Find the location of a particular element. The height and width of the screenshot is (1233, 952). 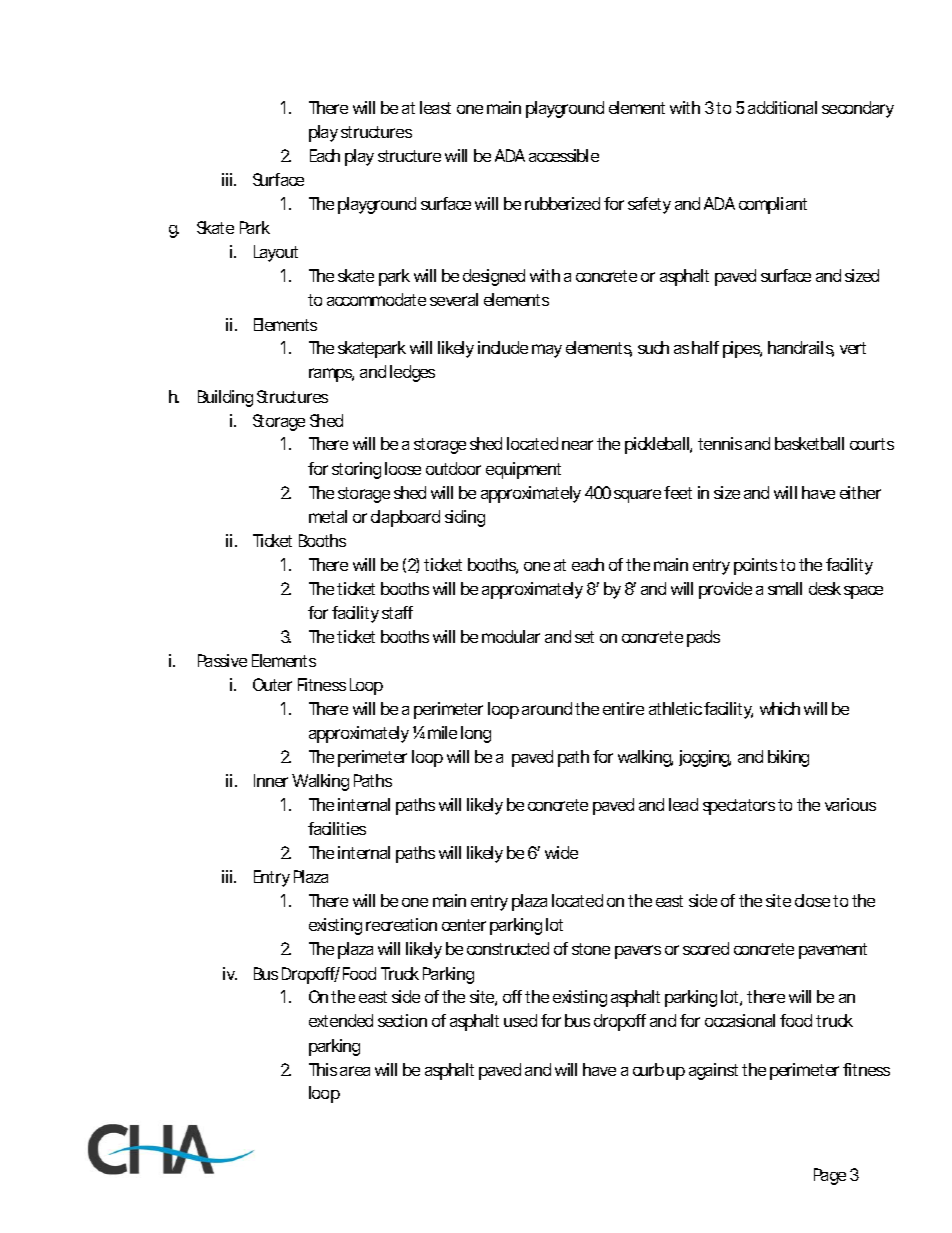

This is located at coordinates (323, 1069).
